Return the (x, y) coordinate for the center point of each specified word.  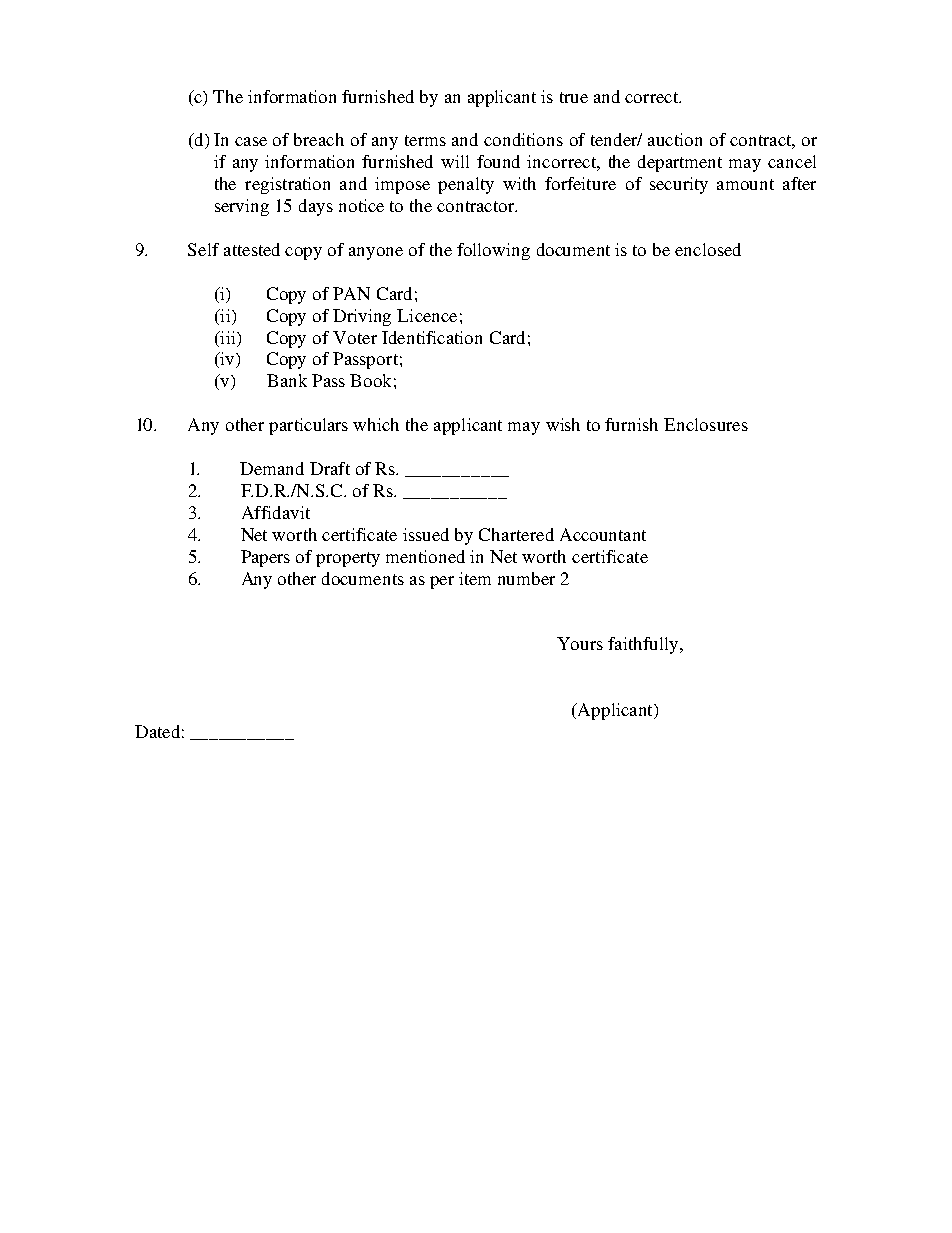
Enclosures (706, 424)
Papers (265, 558)
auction (675, 139)
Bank (287, 380)
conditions (523, 139)
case (251, 141)
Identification (432, 337)
